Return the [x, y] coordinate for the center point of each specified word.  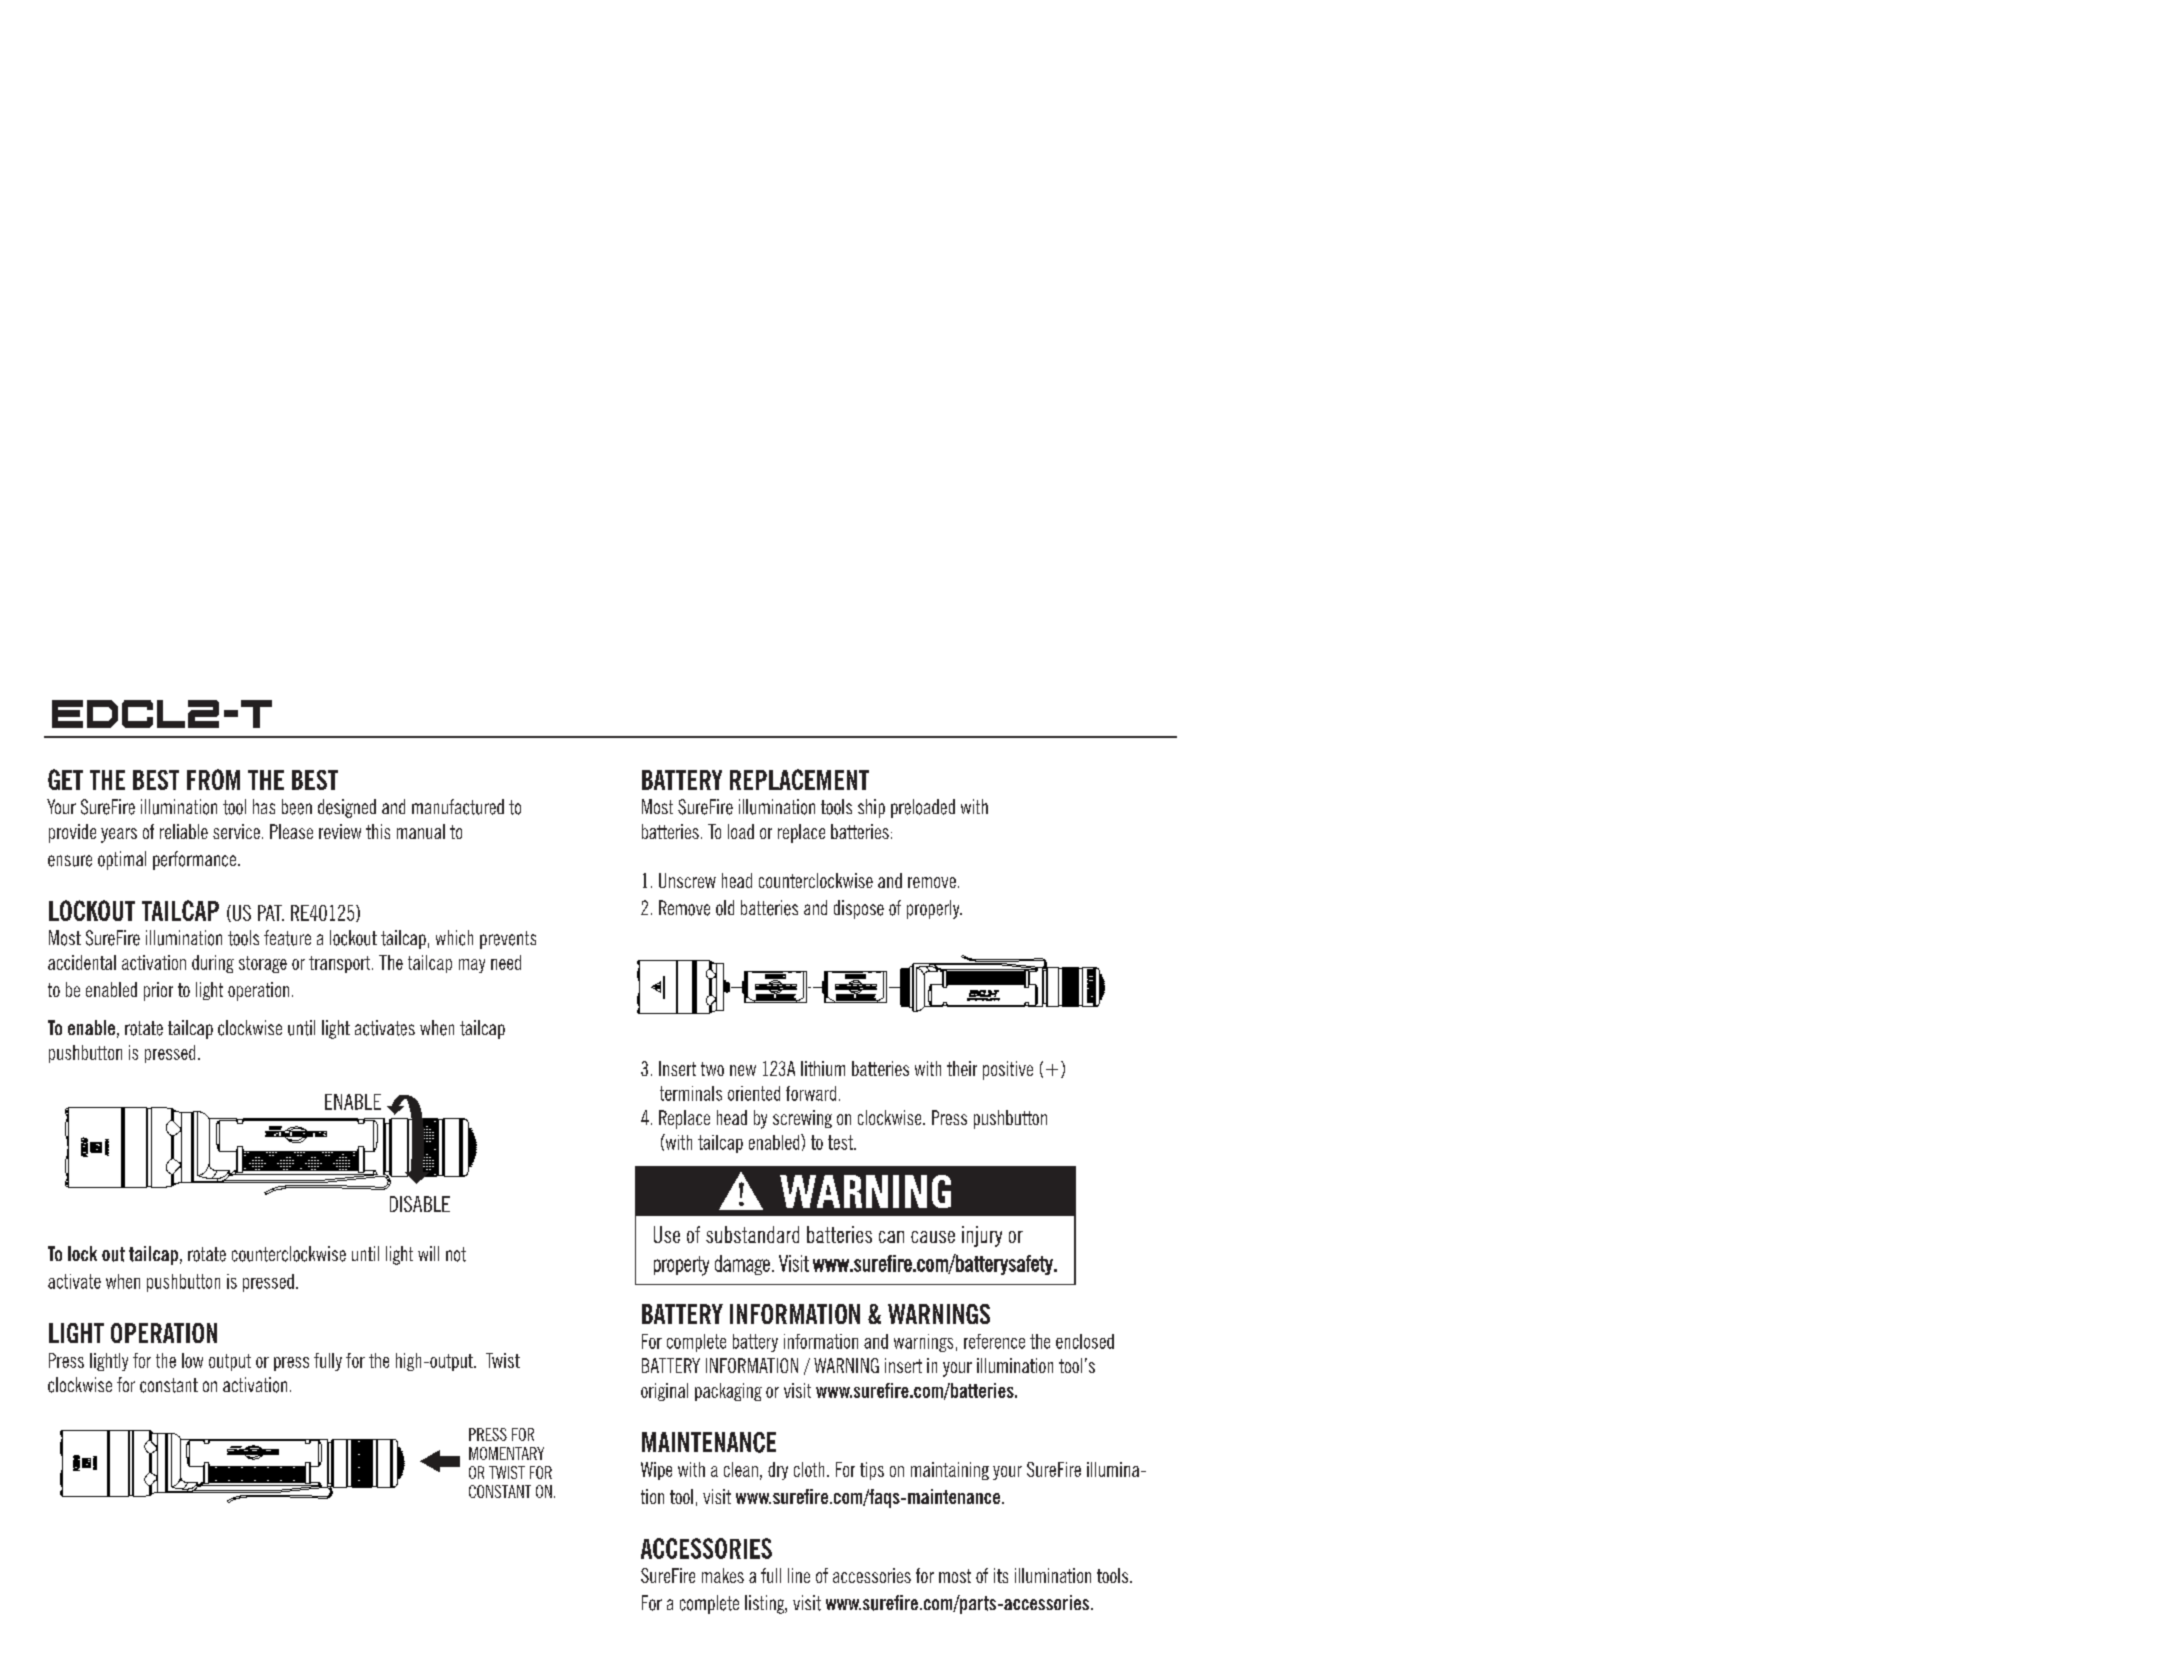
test [841, 1142]
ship [871, 808]
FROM [213, 779]
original [664, 1392]
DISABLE [420, 1204]
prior [158, 991]
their [962, 1068]
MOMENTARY [506, 1453]
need [506, 962]
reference [994, 1341]
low [192, 1360]
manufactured [458, 807]
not [456, 1254]
